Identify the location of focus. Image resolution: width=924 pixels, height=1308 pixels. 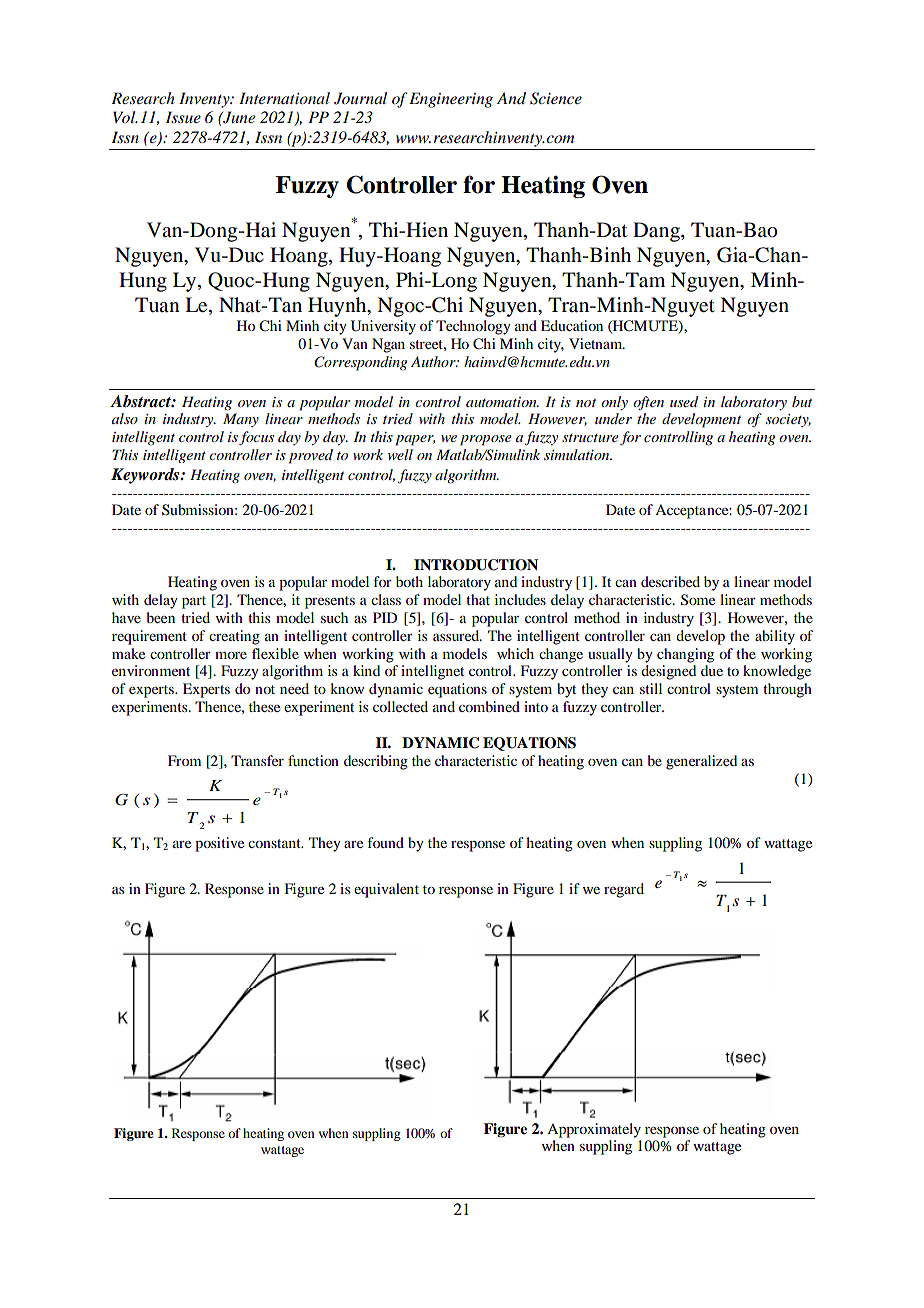
(256, 438).
